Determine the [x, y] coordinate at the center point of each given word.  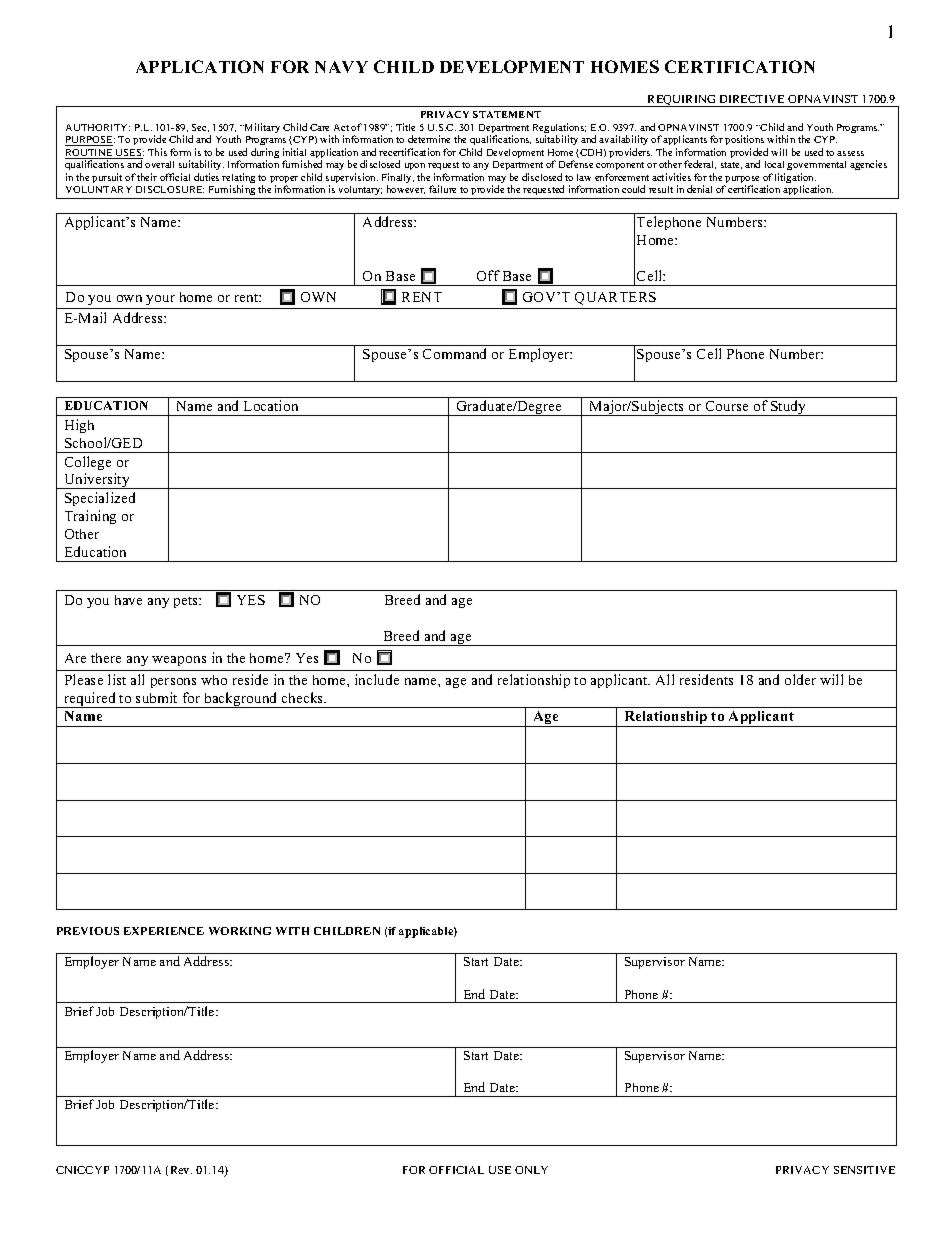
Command [454, 353]
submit [156, 697]
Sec [200, 128]
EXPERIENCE [164, 931]
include [377, 679]
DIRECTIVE [752, 99]
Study [789, 408]
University [97, 481]
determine [429, 139]
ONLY [531, 1170]
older [800, 679]
